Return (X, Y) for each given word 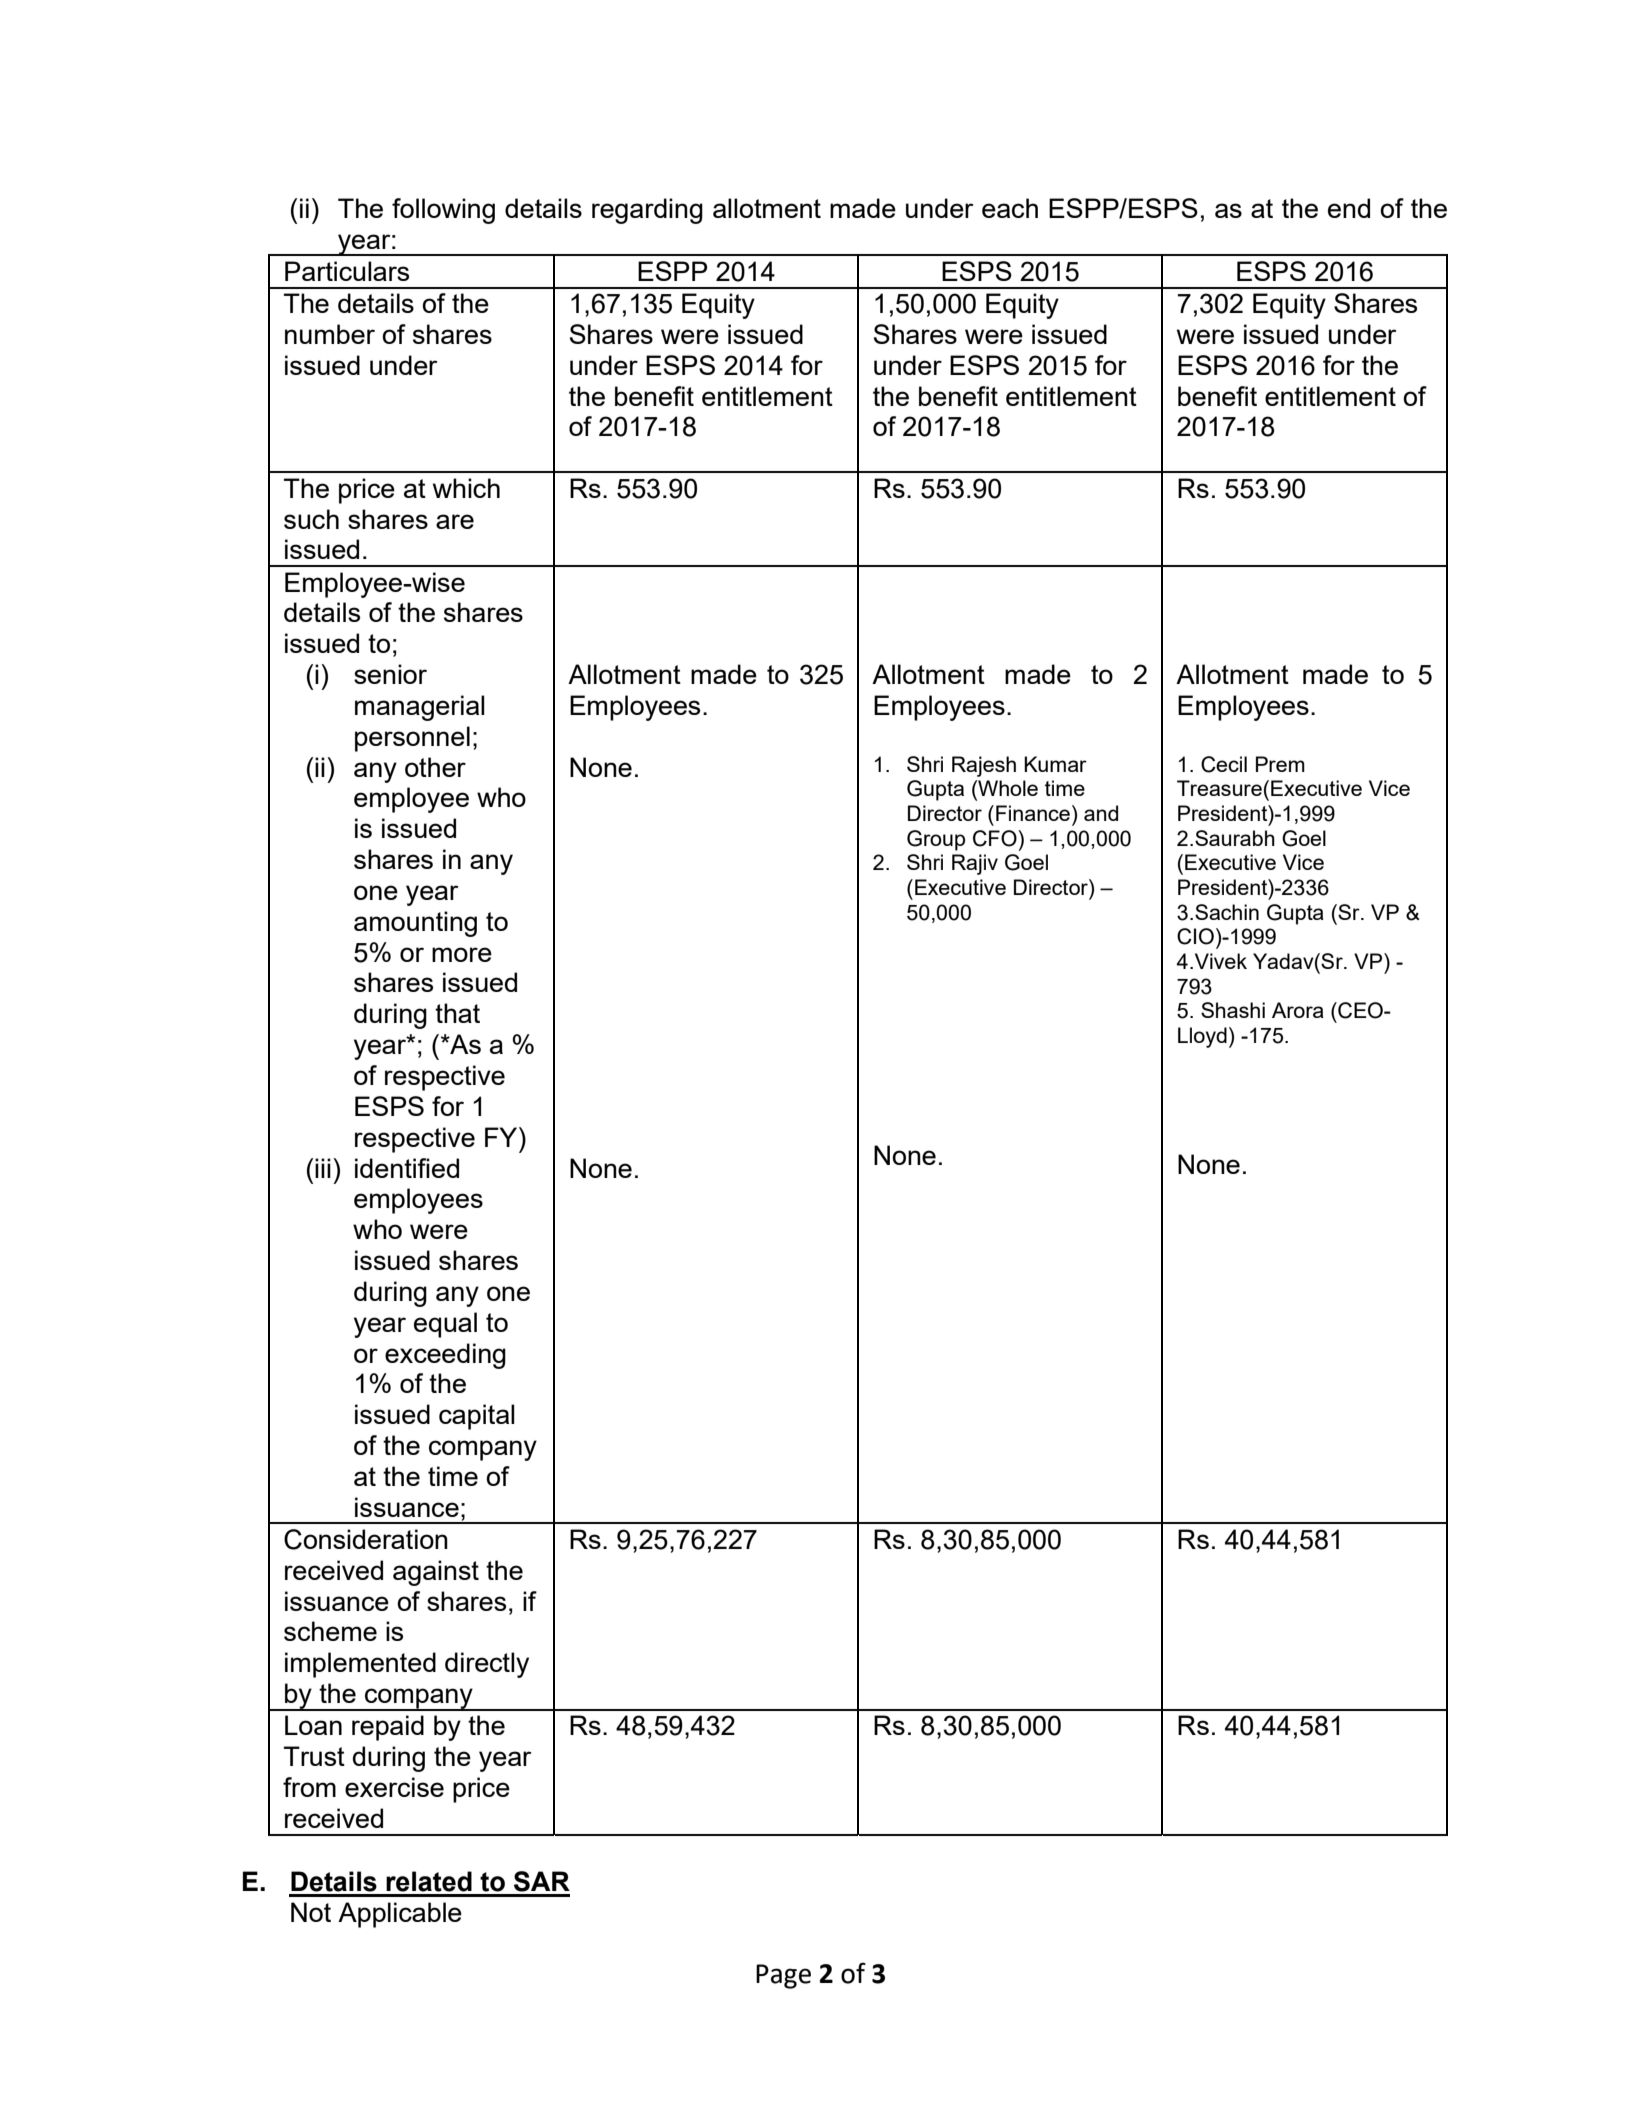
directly (487, 1665)
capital (477, 1417)
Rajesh (984, 766)
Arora (1298, 1010)
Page (783, 1976)
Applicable (400, 1915)
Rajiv (975, 864)
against (436, 1573)
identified (407, 1168)
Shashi (1233, 1010)
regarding (647, 211)
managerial (420, 708)
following (443, 211)
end (1349, 208)
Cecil (1224, 764)
